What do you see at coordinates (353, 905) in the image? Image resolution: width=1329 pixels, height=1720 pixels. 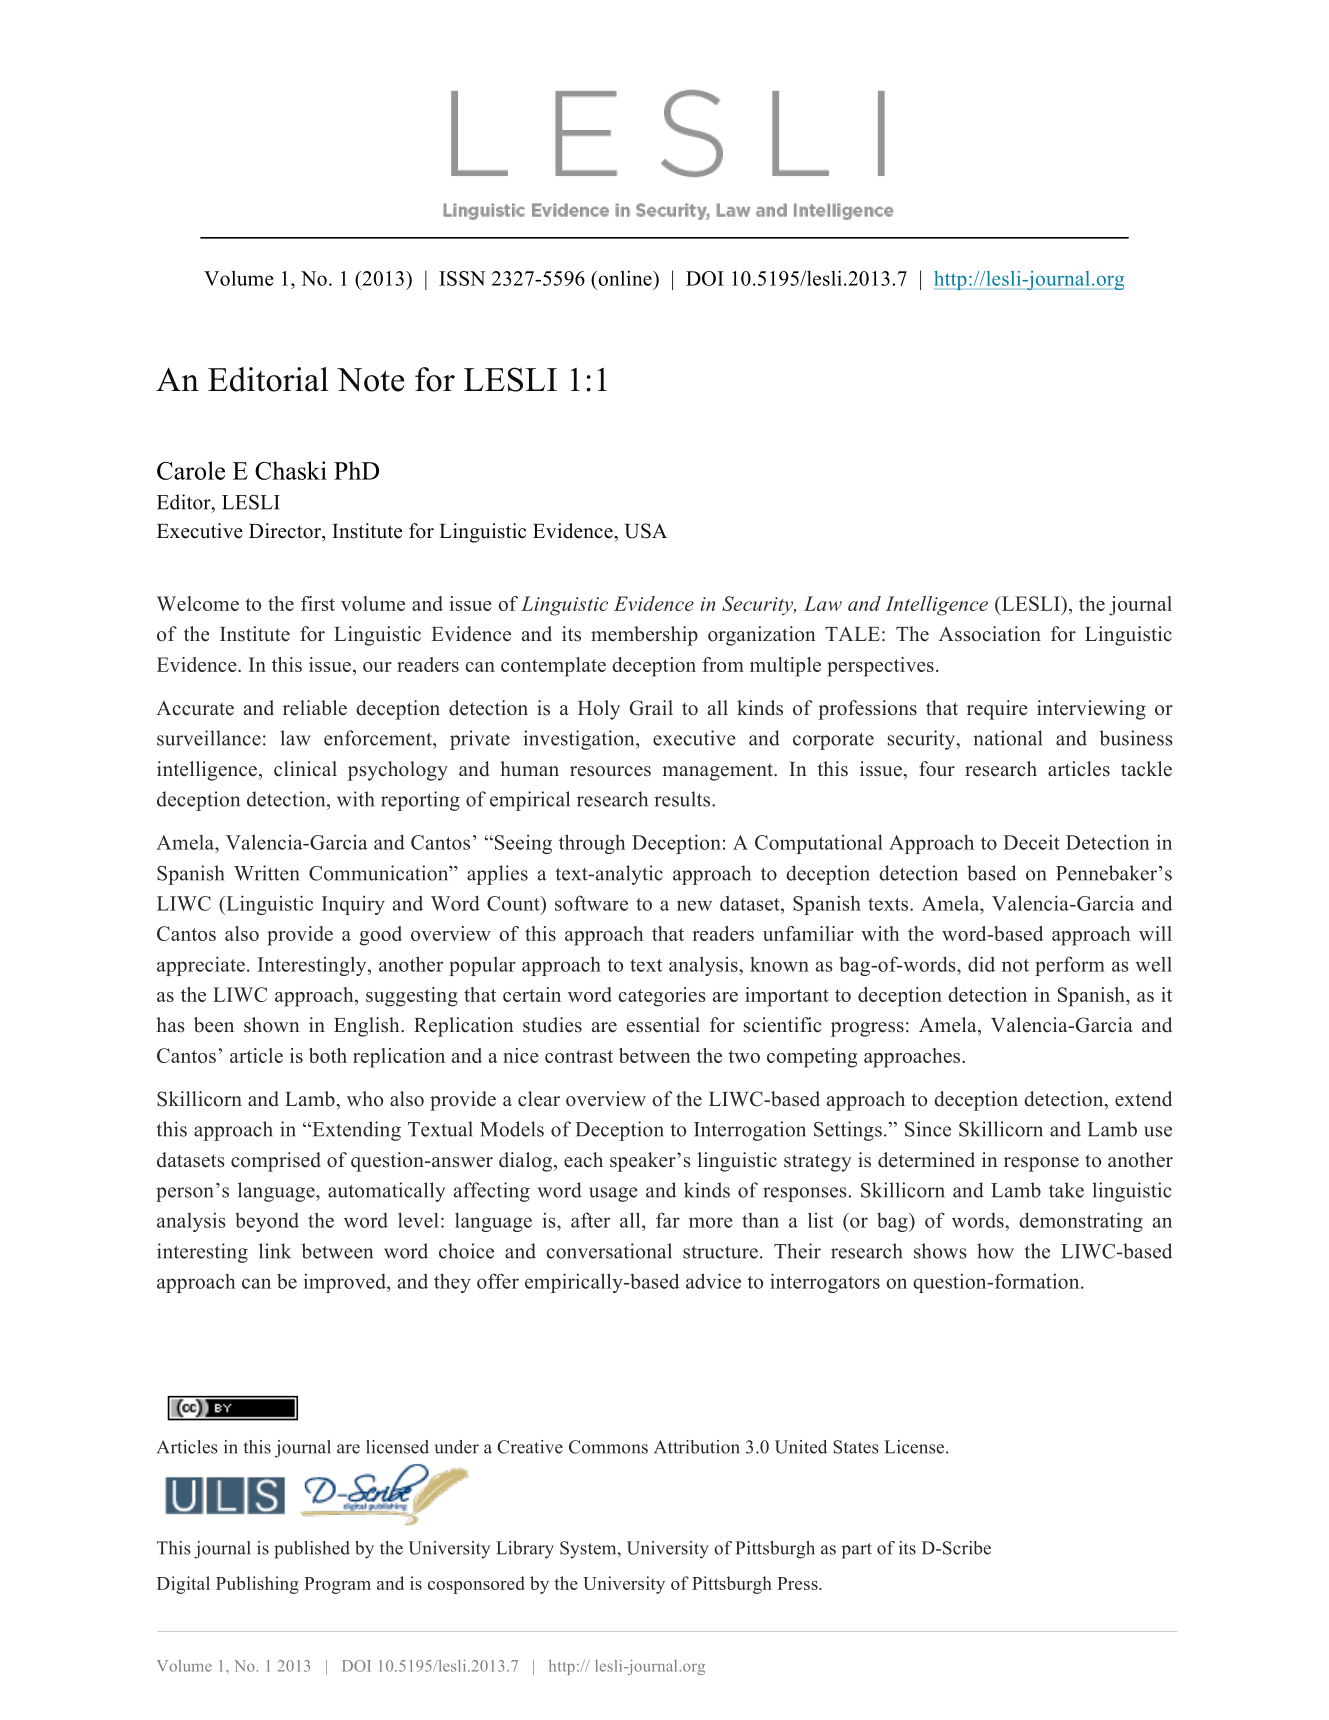 I see `Inquiry` at bounding box center [353, 905].
